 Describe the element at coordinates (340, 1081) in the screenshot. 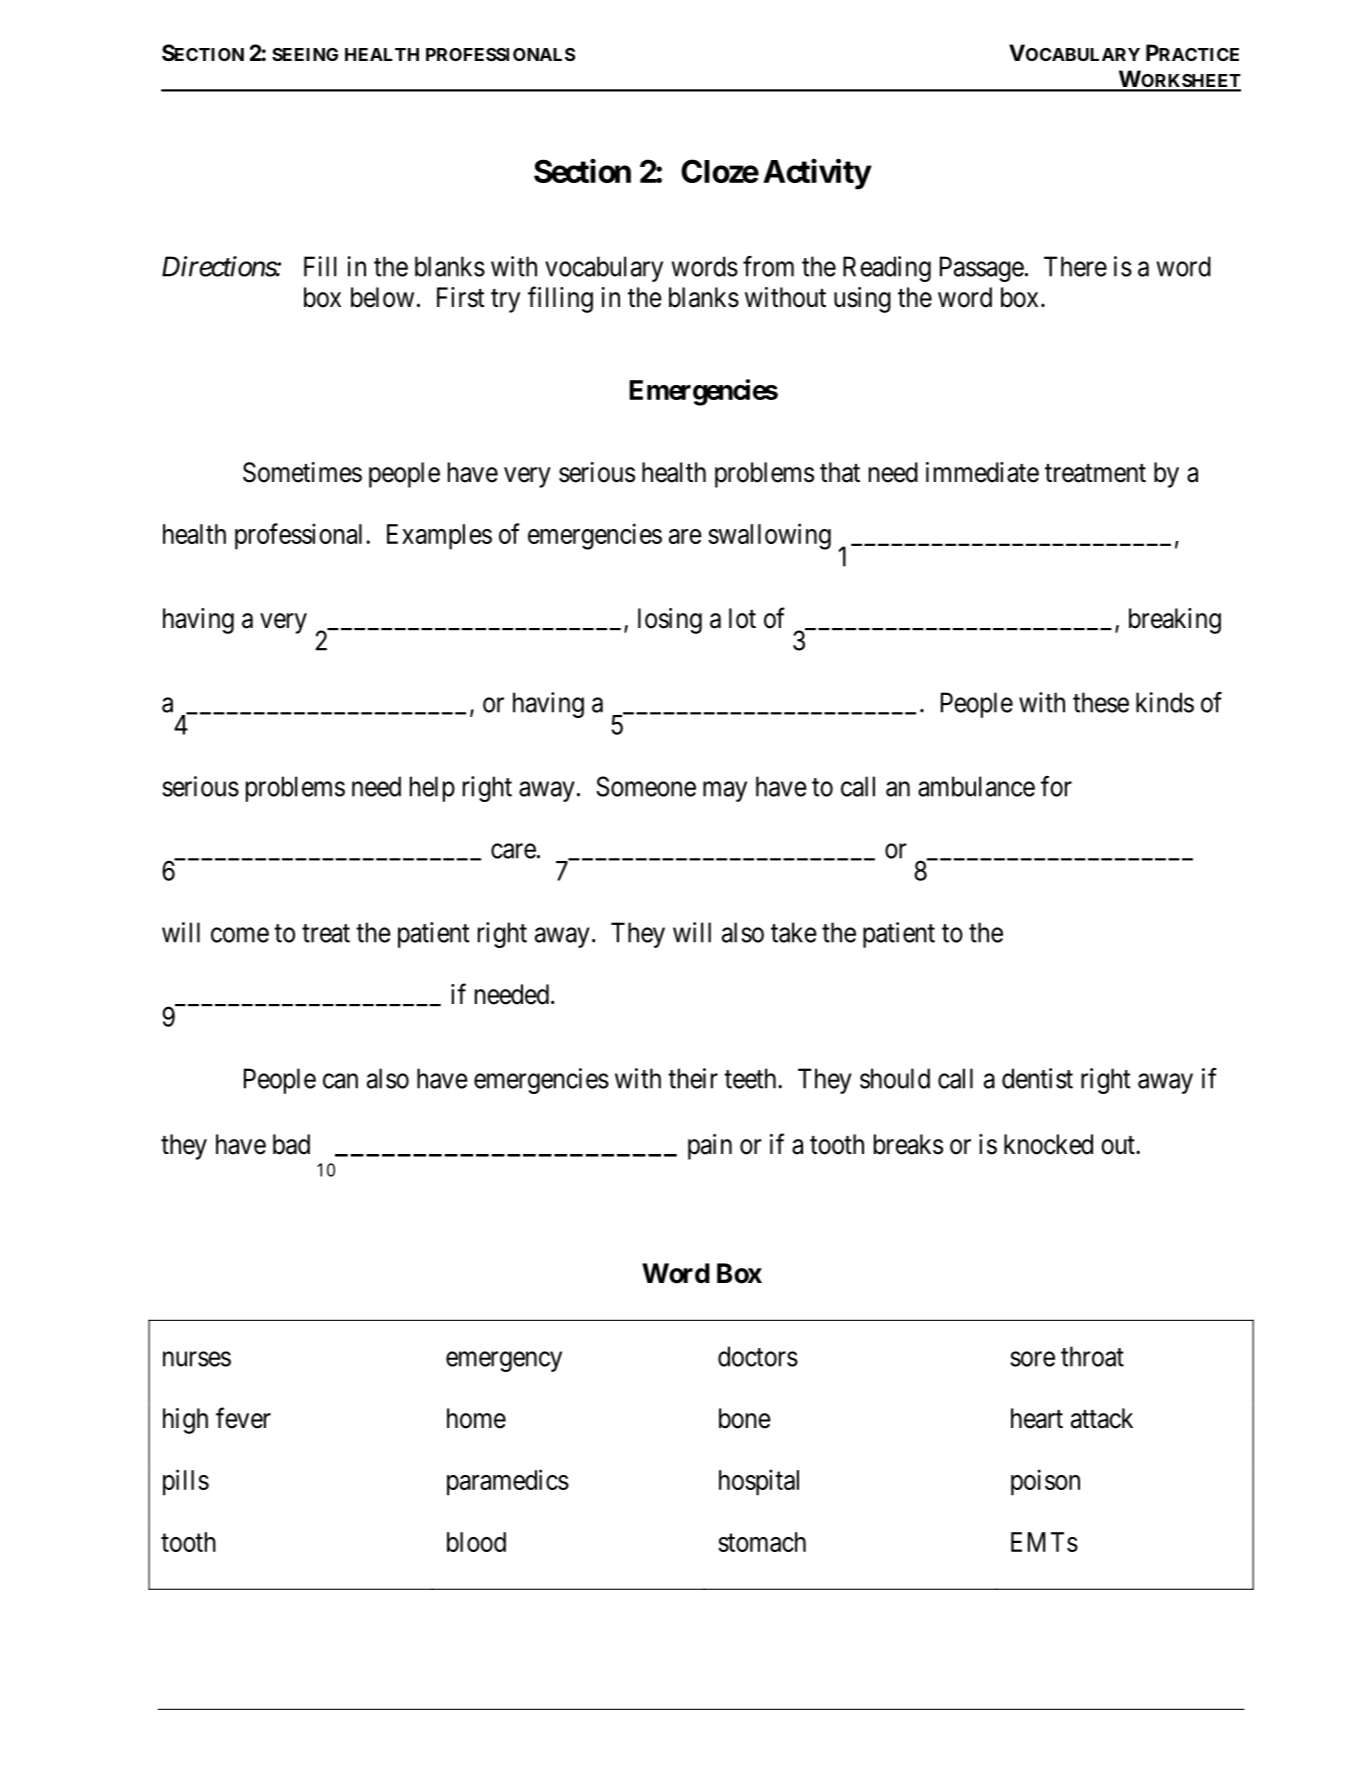

I see `can` at that location.
